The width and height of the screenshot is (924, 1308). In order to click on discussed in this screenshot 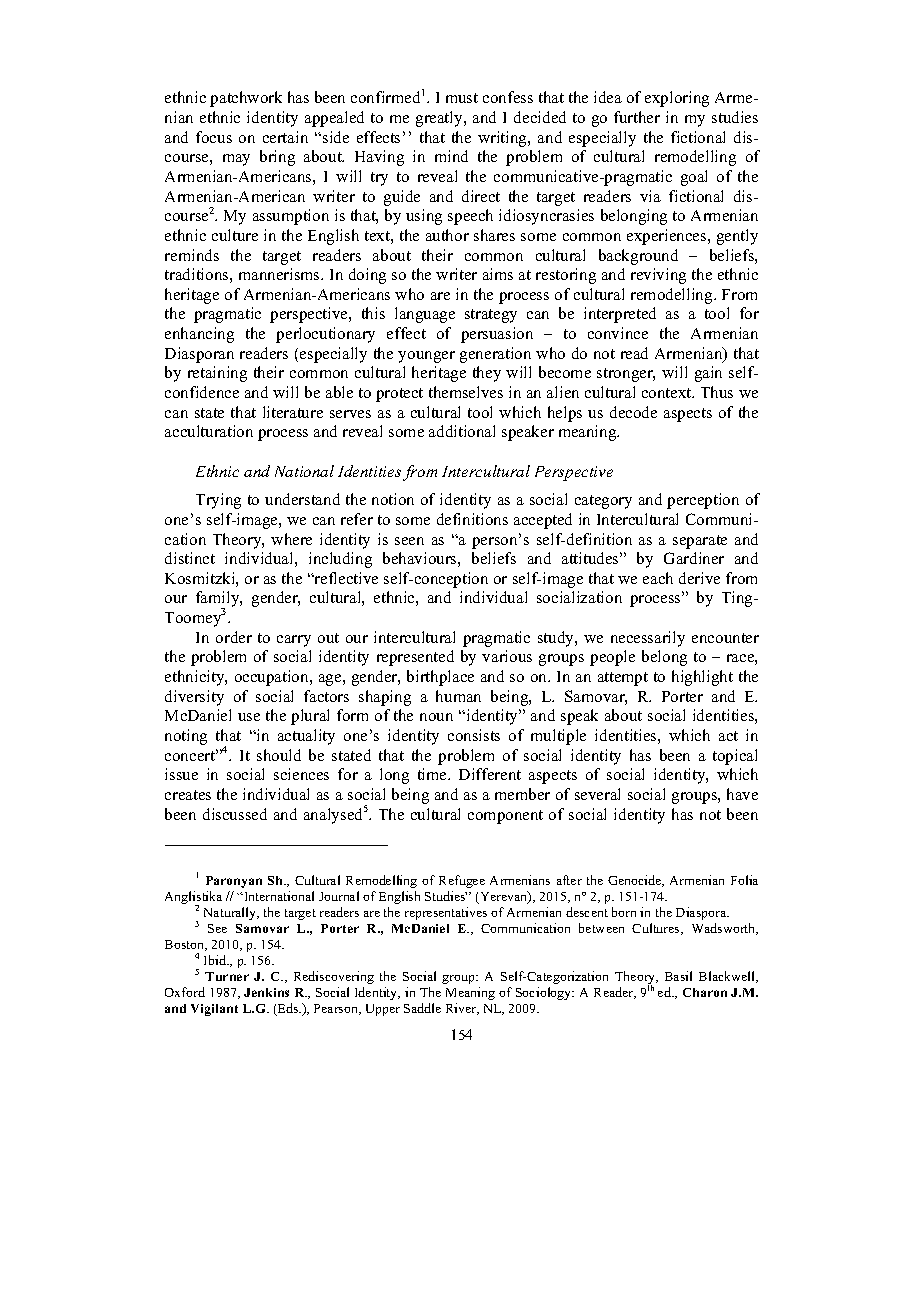, I will do `click(235, 814)`.
